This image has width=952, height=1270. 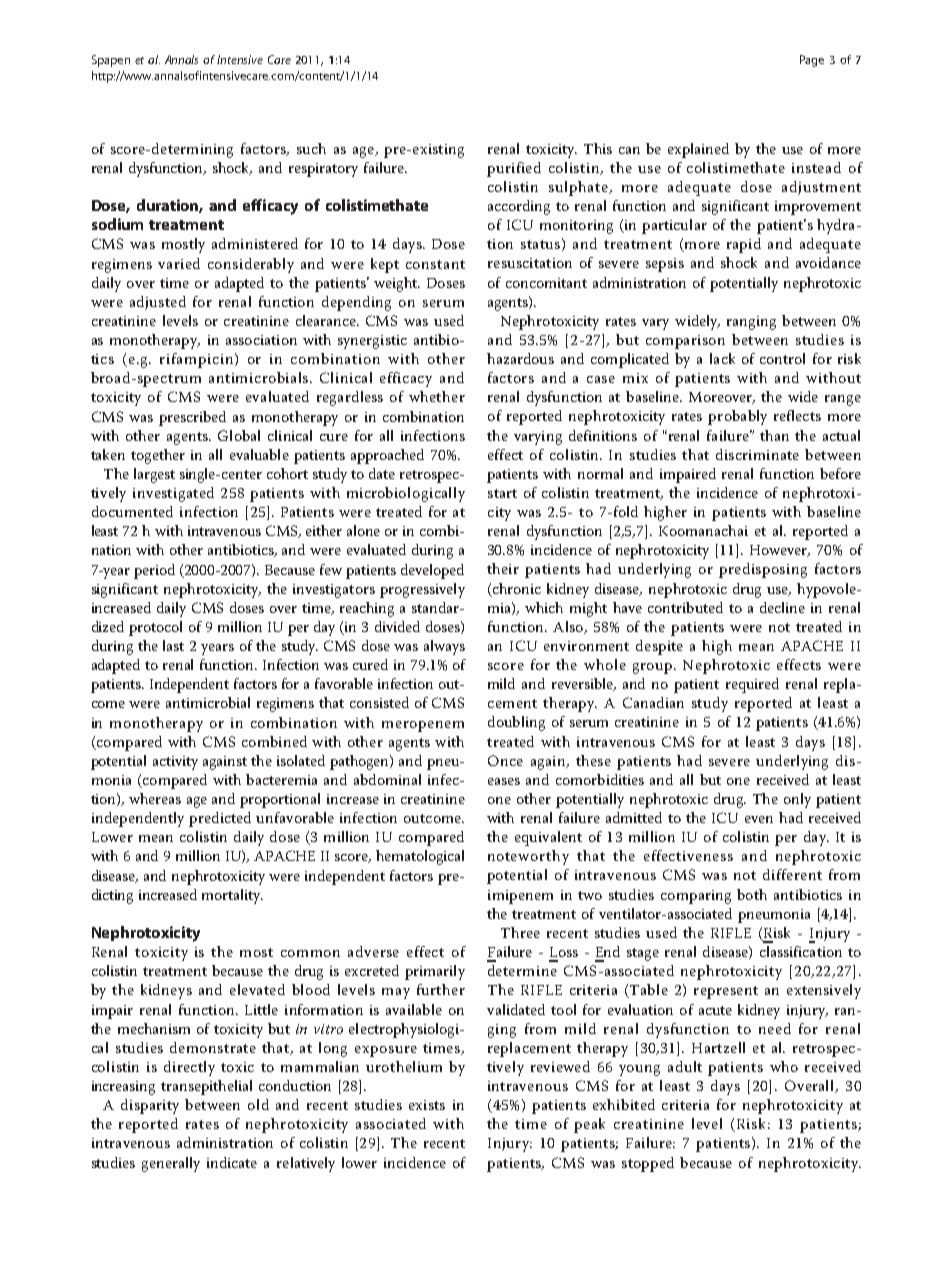 What do you see at coordinates (514, 169) in the image?
I see `purified` at bounding box center [514, 169].
